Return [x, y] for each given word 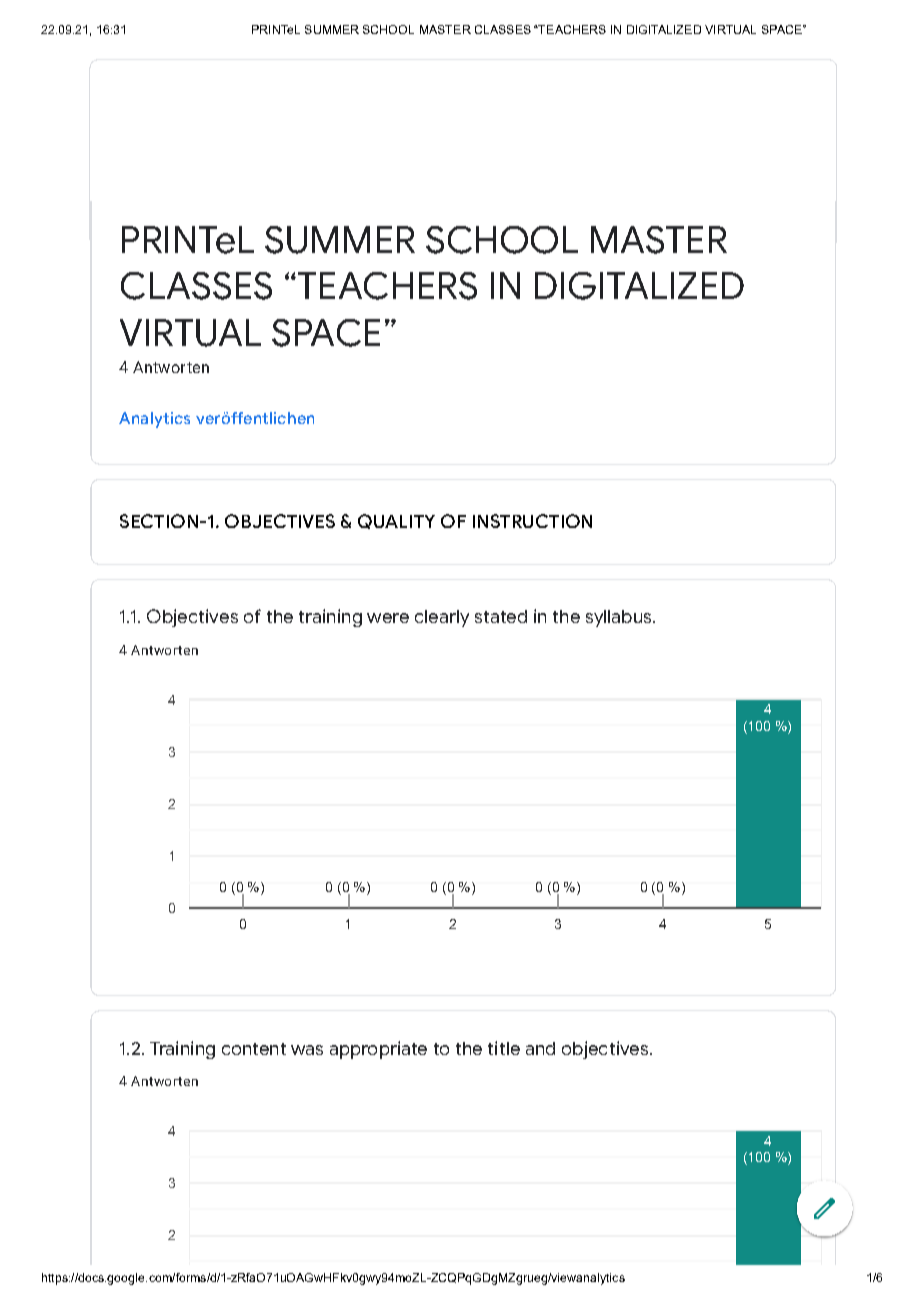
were [388, 618]
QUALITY [396, 521]
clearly [442, 618]
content [254, 1049]
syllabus [620, 618]
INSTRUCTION [532, 521]
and [540, 1048]
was [307, 1050]
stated [501, 616]
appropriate [378, 1050]
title [504, 1048]
